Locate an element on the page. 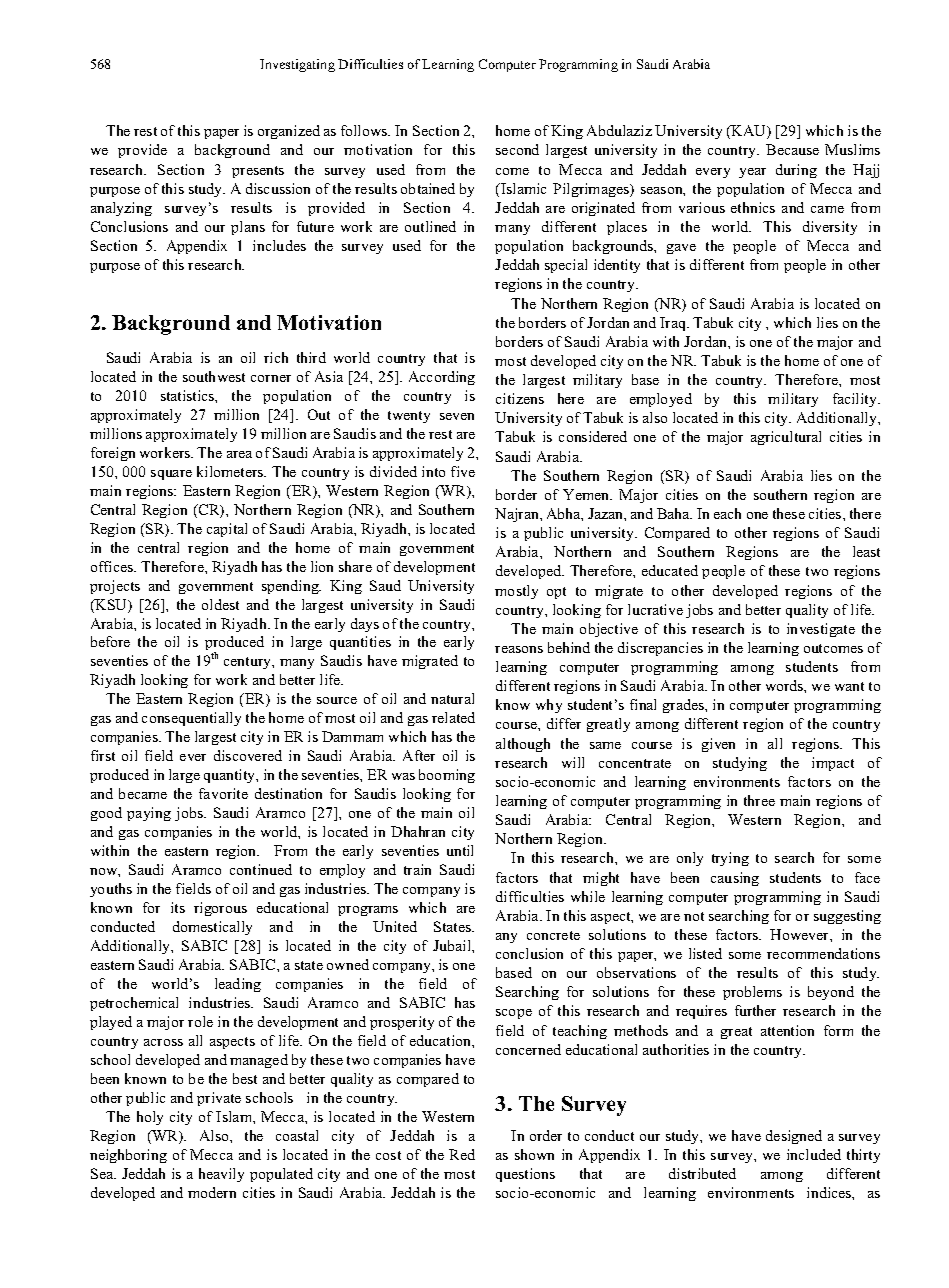 The image size is (949, 1288). Because is located at coordinates (792, 149).
